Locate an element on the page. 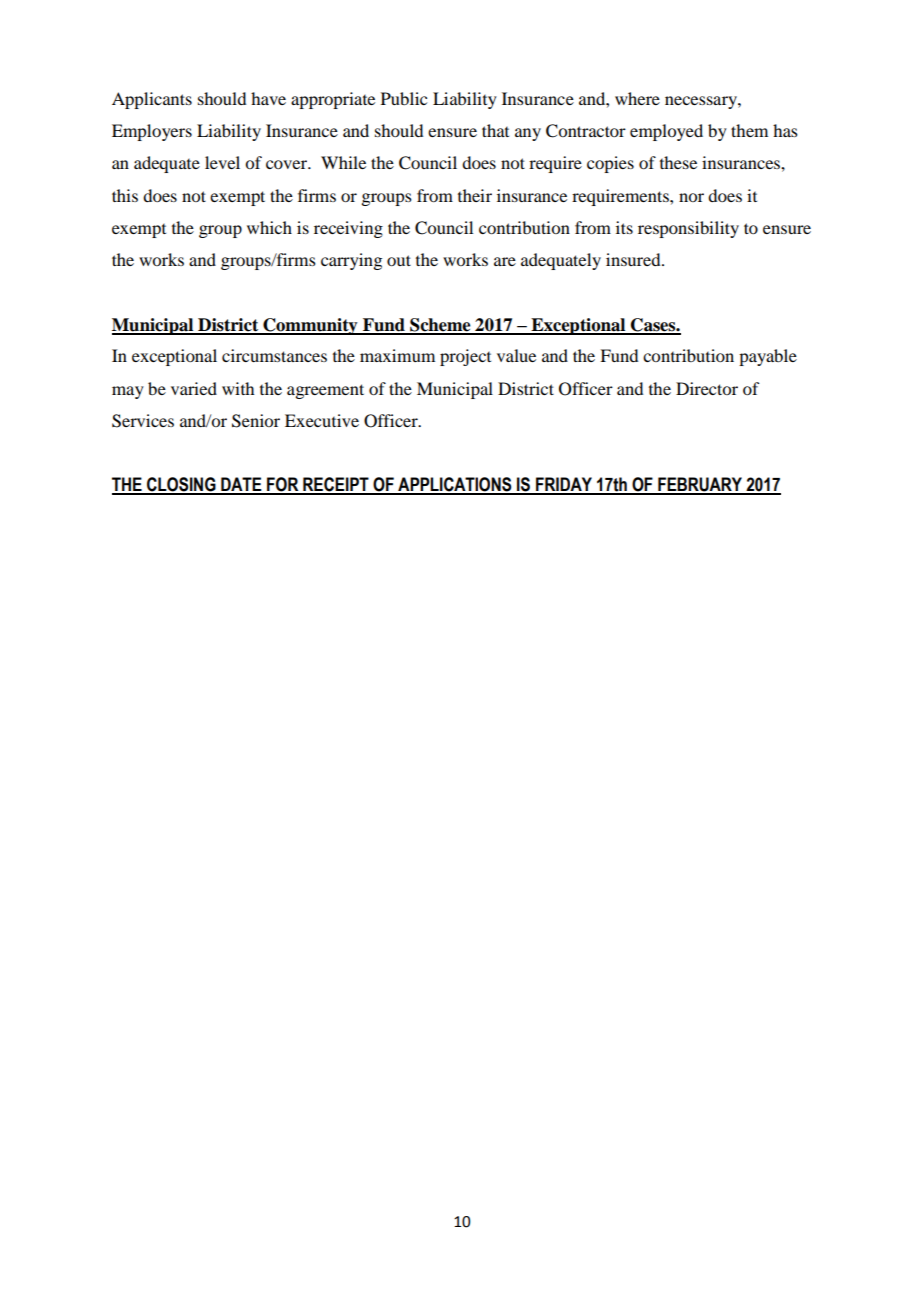 This page has height=1308, width=924. are is located at coordinates (505, 261).
